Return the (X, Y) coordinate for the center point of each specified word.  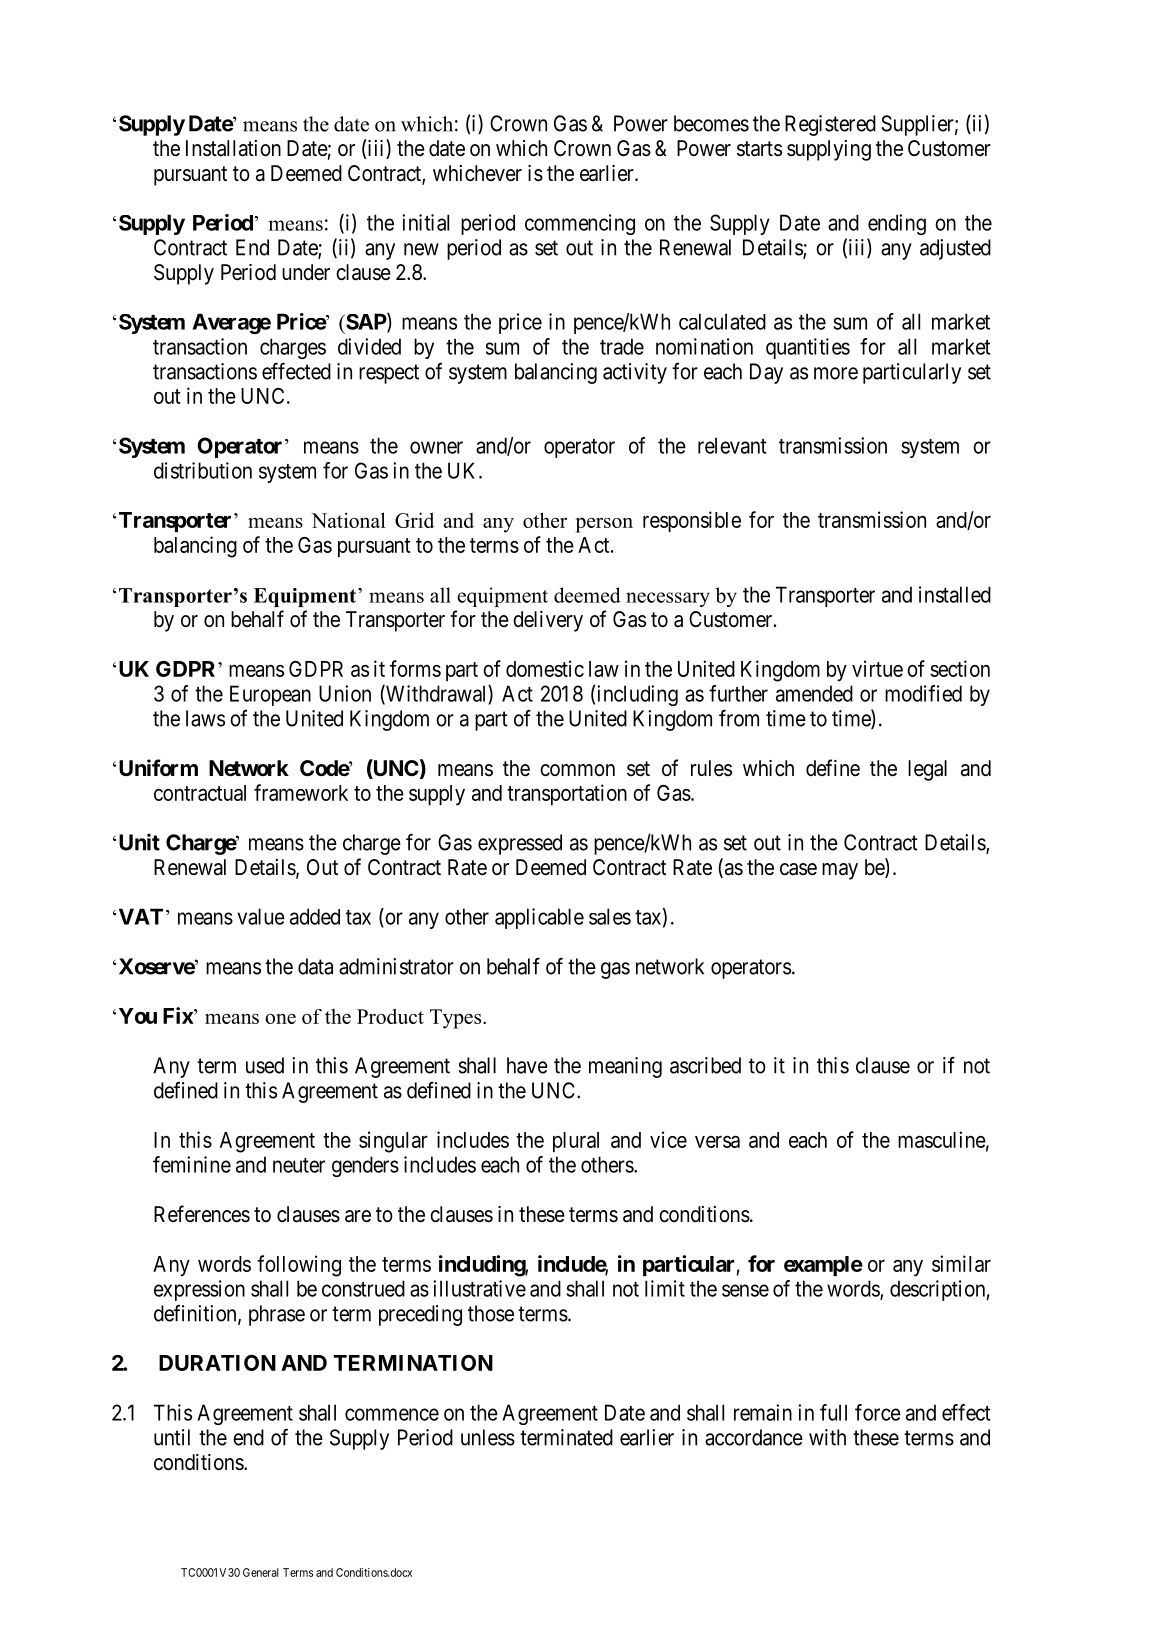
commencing (580, 224)
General (261, 1572)
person (604, 525)
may (840, 871)
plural (576, 1142)
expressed (520, 844)
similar (961, 1263)
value (261, 916)
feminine (192, 1164)
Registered (830, 125)
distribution (203, 470)
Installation (233, 148)
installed (955, 594)
